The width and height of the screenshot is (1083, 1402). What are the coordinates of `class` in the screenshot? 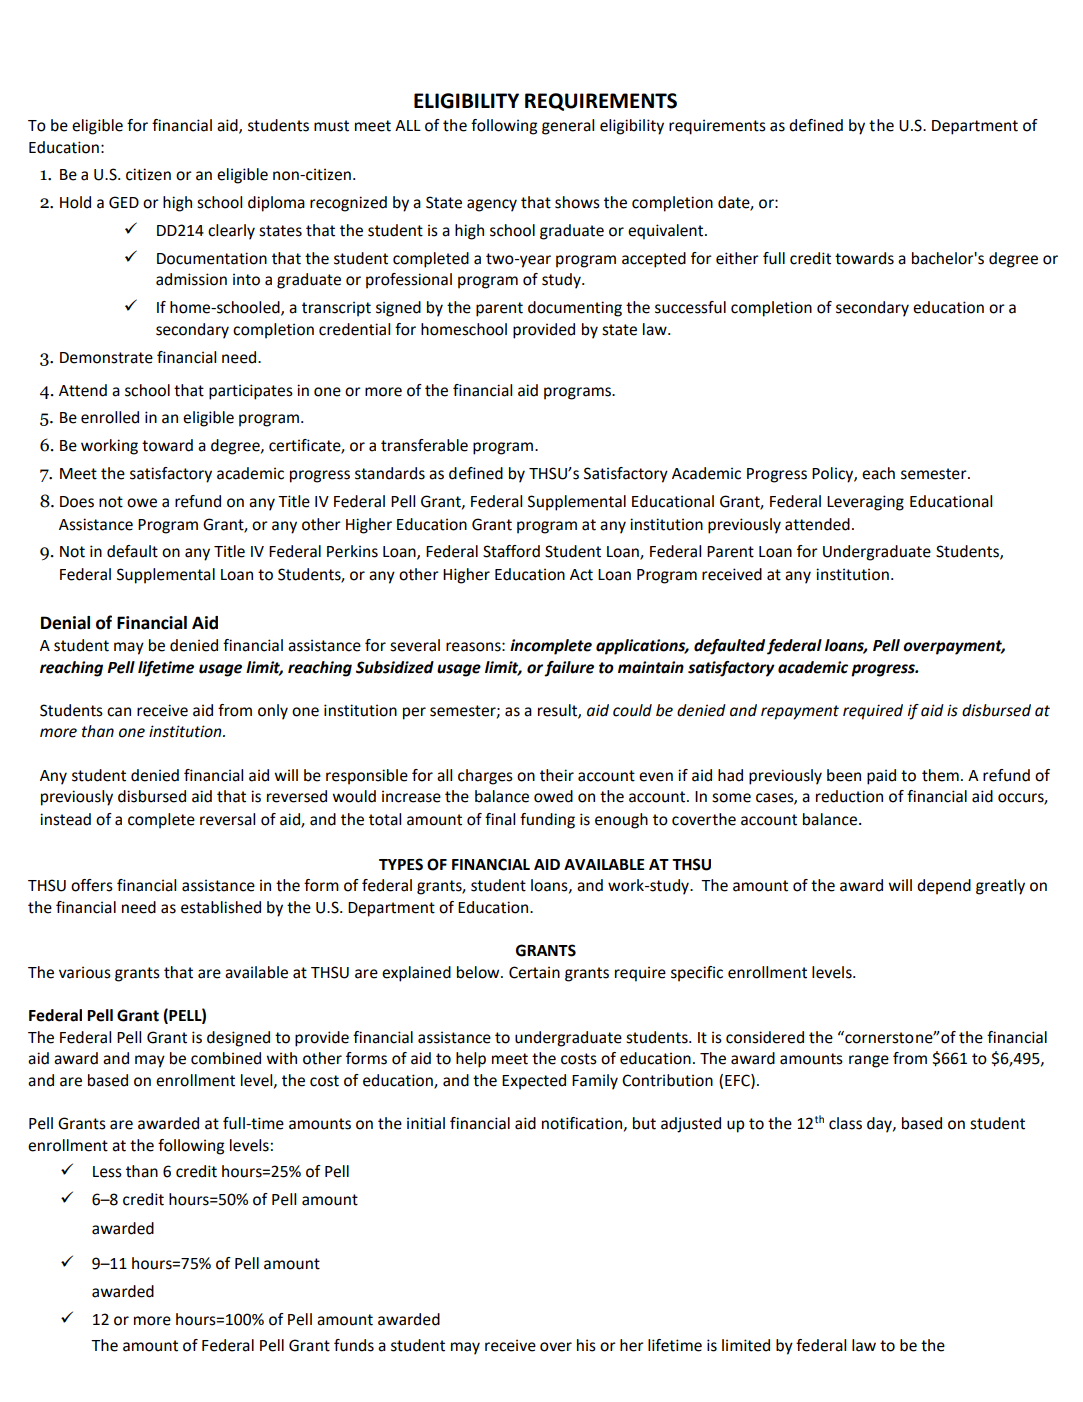 It's located at (845, 1123).
